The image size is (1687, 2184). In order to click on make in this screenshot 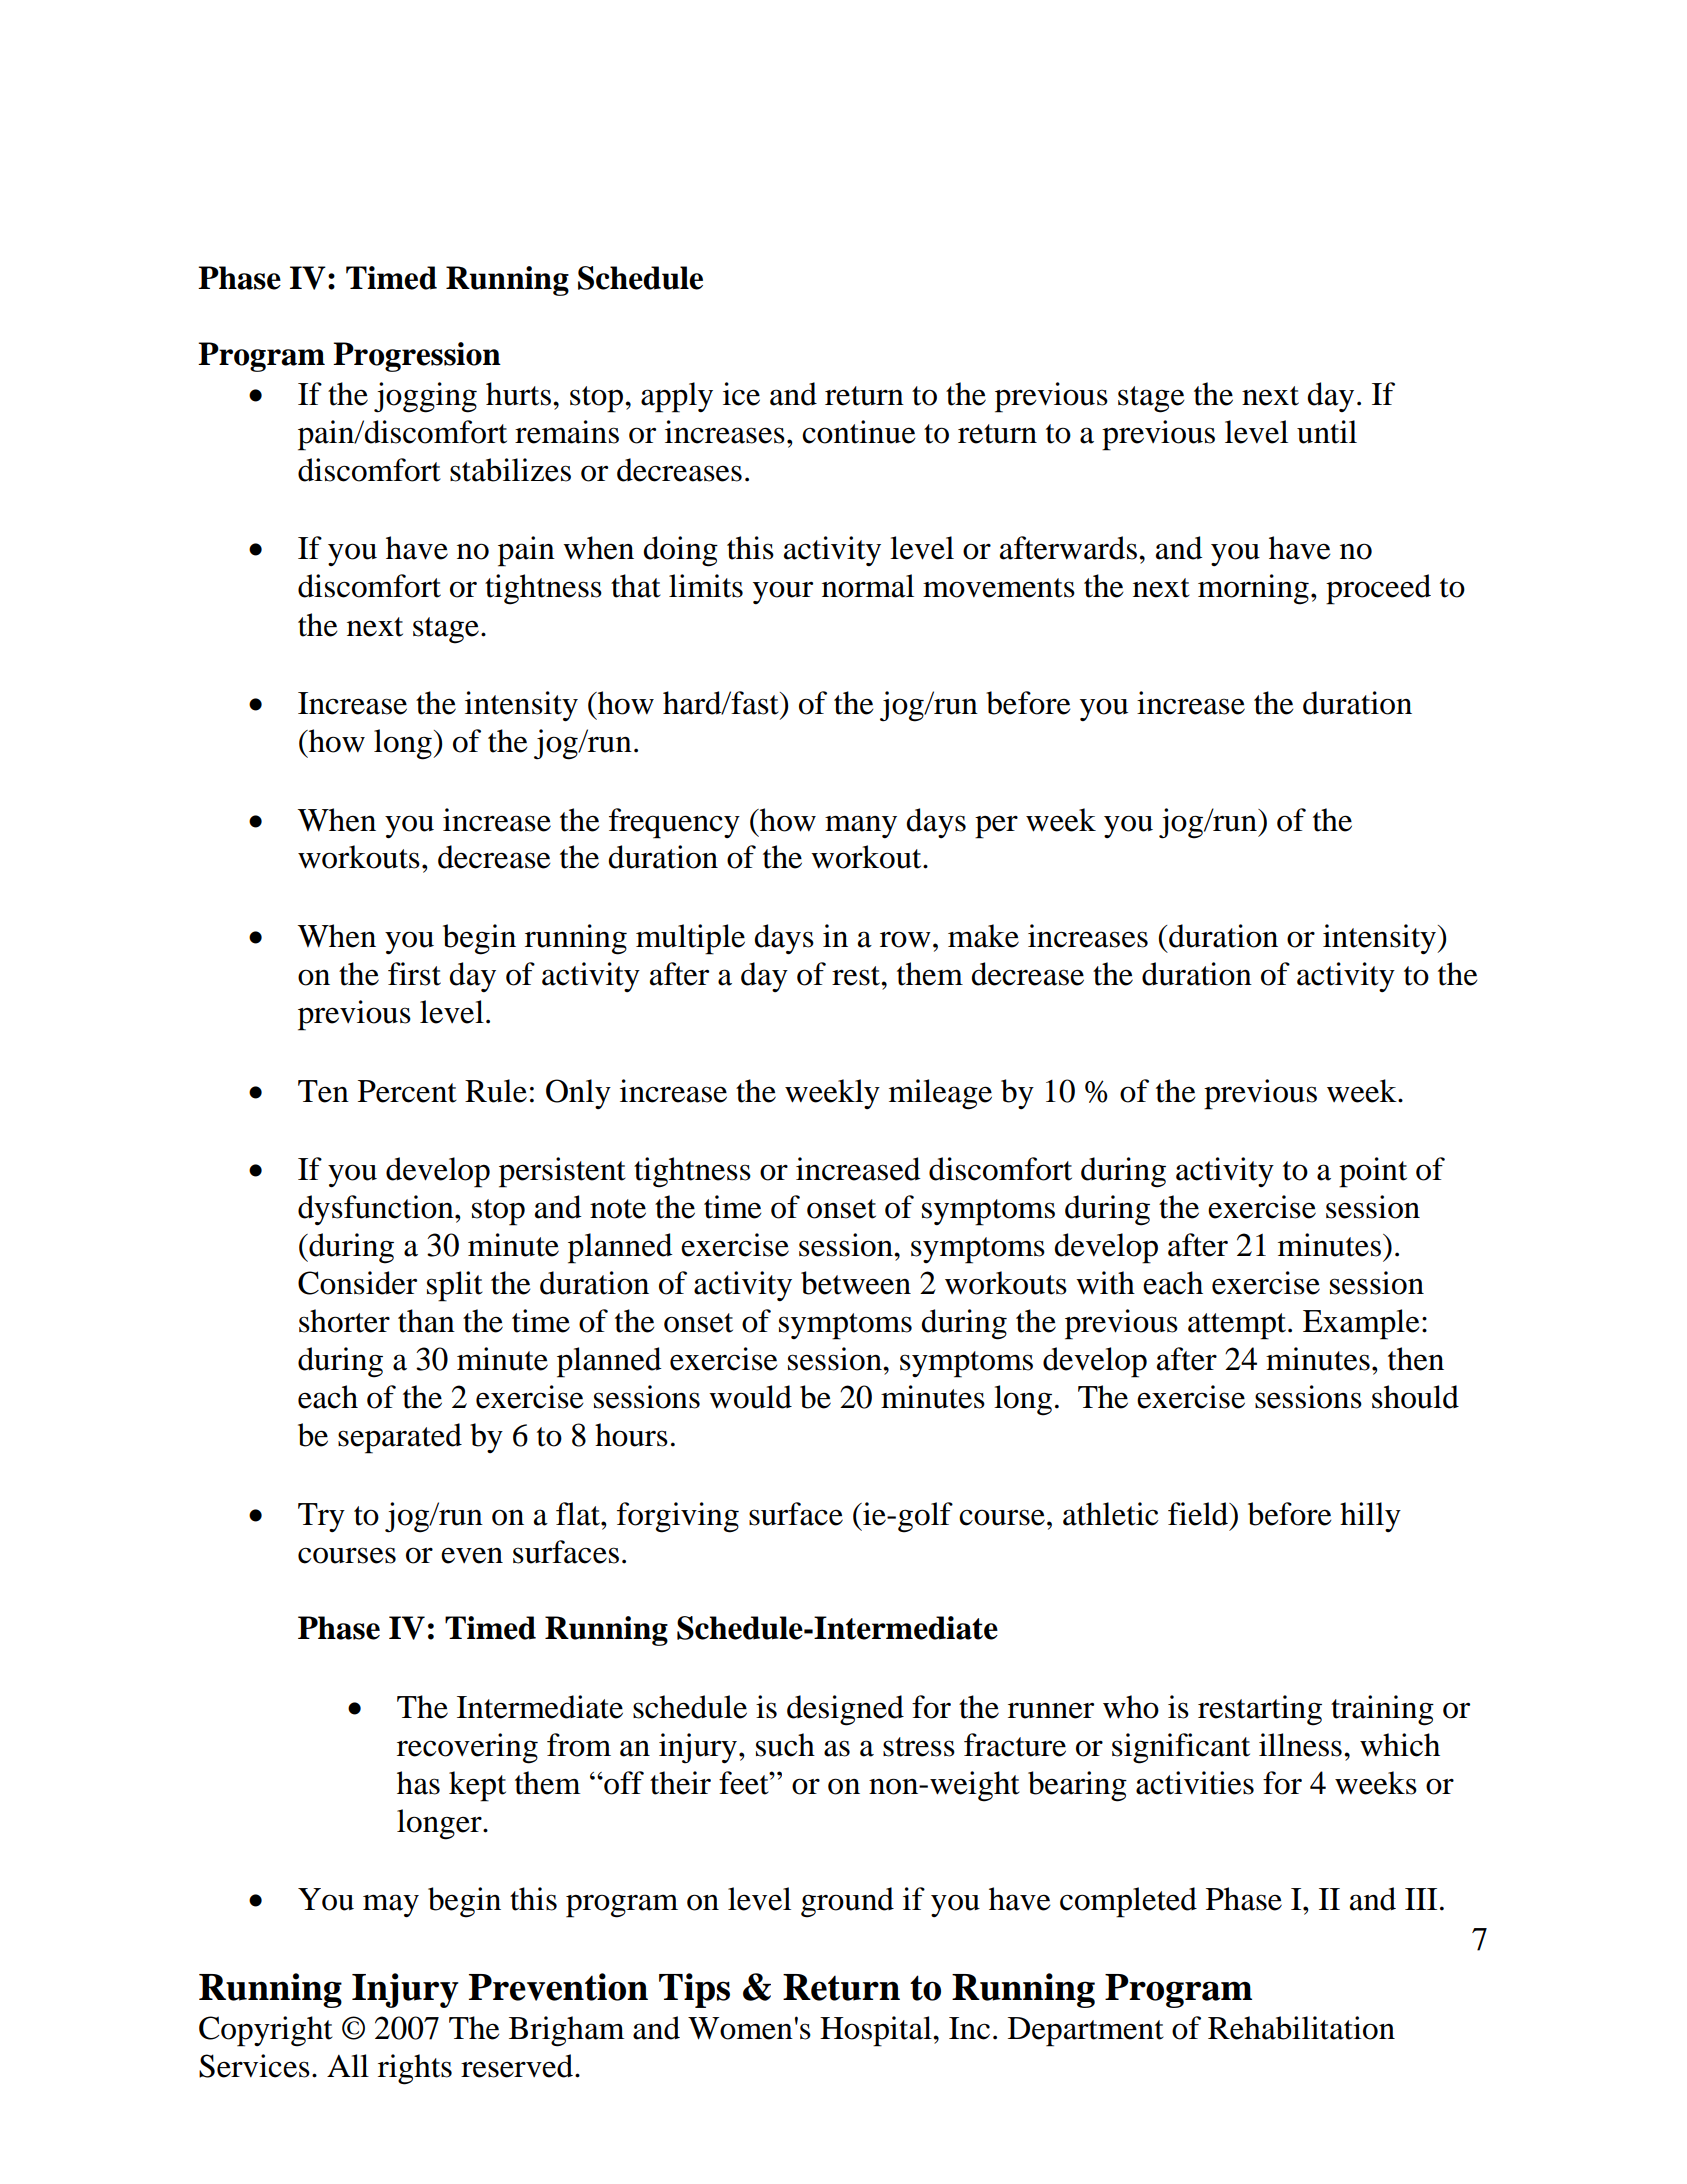, I will do `click(983, 936)`.
